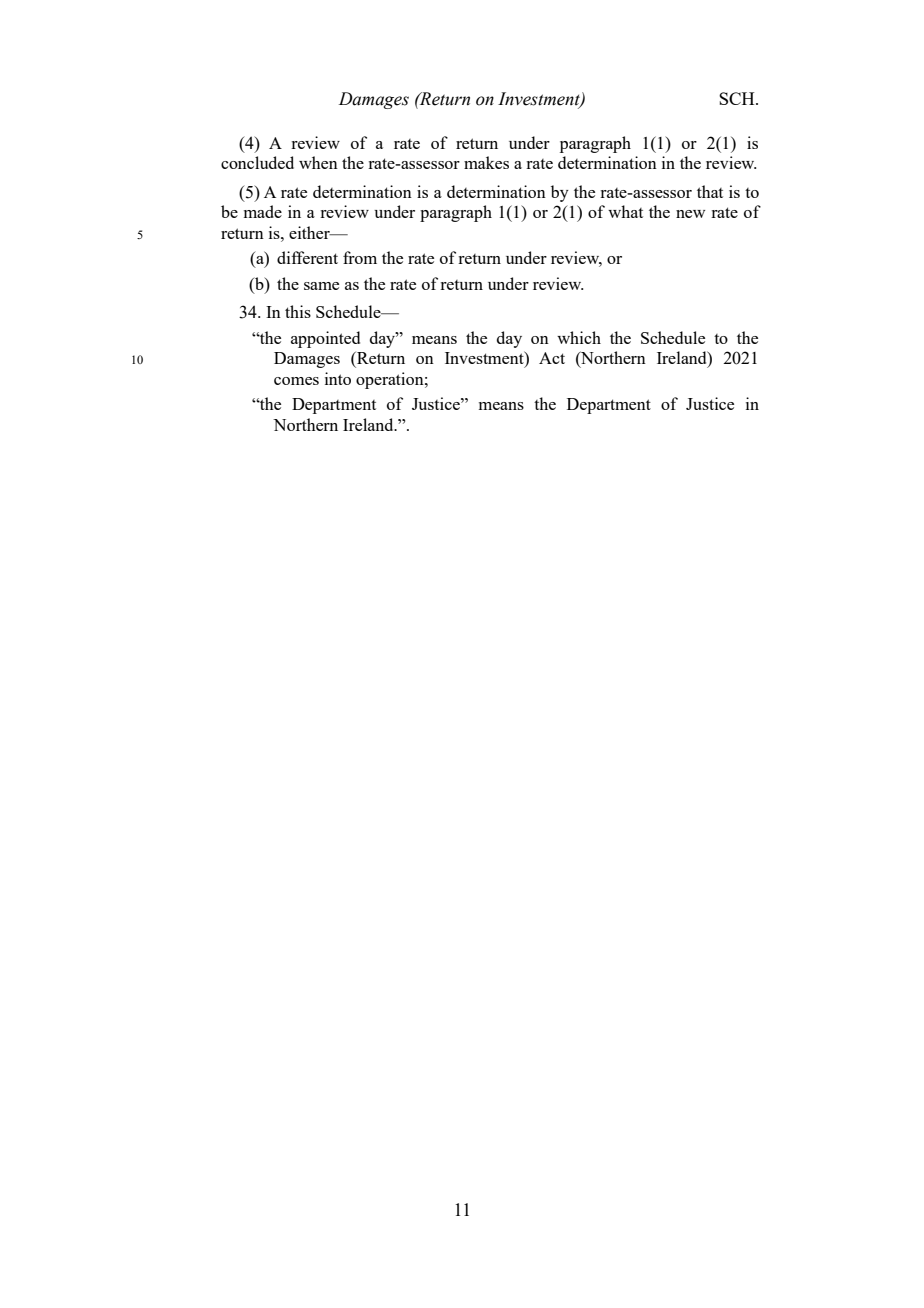 The height and width of the screenshot is (1308, 924). What do you see at coordinates (296, 381) in the screenshot?
I see `comes` at bounding box center [296, 381].
